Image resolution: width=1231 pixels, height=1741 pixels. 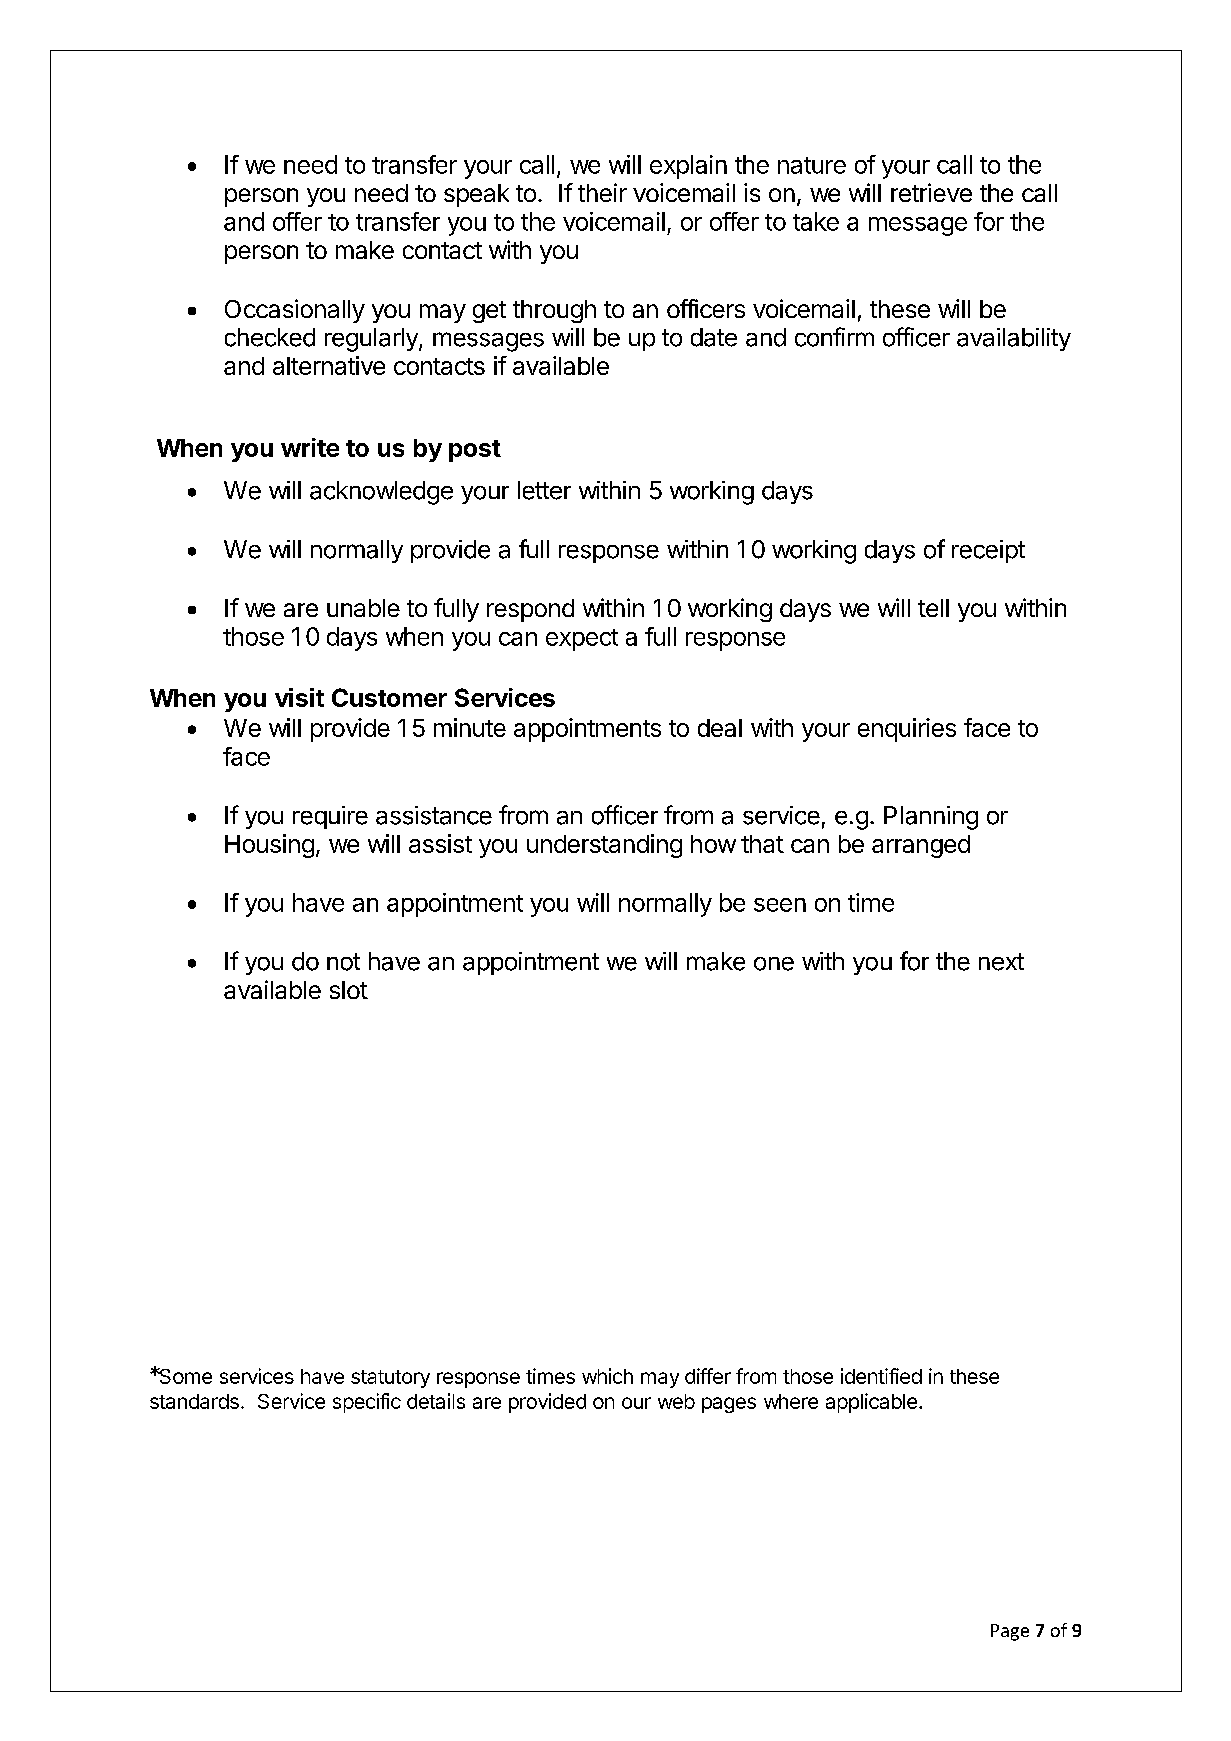 What do you see at coordinates (933, 608) in the screenshot?
I see `tell` at bounding box center [933, 608].
